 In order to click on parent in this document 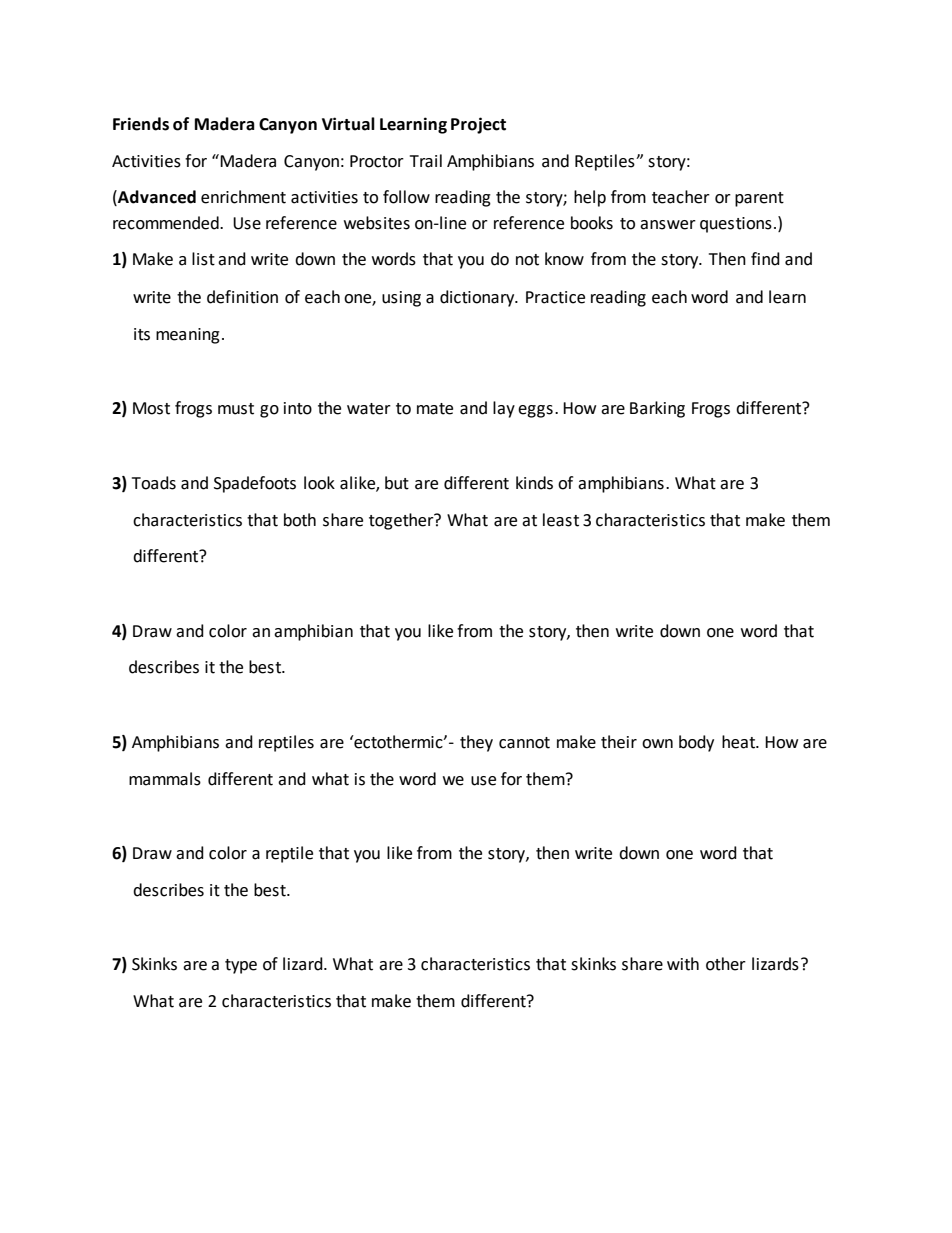, I will do `click(759, 199)`.
